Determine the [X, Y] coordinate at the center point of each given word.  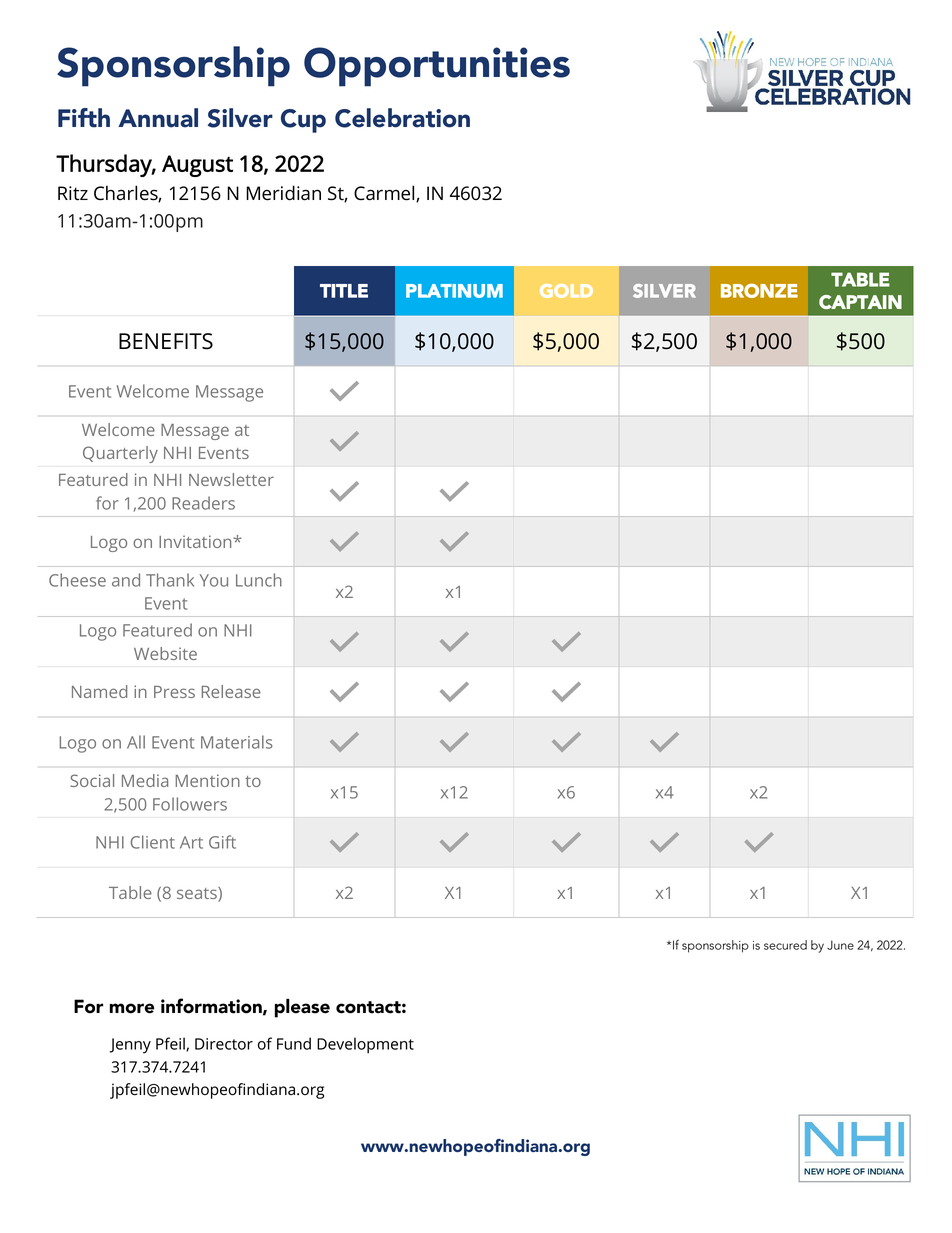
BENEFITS [166, 341]
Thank [170, 580]
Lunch [259, 580]
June [840, 945]
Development [365, 1045]
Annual [158, 118]
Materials [237, 742]
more [132, 1008]
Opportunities [437, 67]
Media [145, 780]
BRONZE [759, 290]
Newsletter [231, 479]
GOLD [566, 291]
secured [785, 945]
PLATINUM [454, 291]
